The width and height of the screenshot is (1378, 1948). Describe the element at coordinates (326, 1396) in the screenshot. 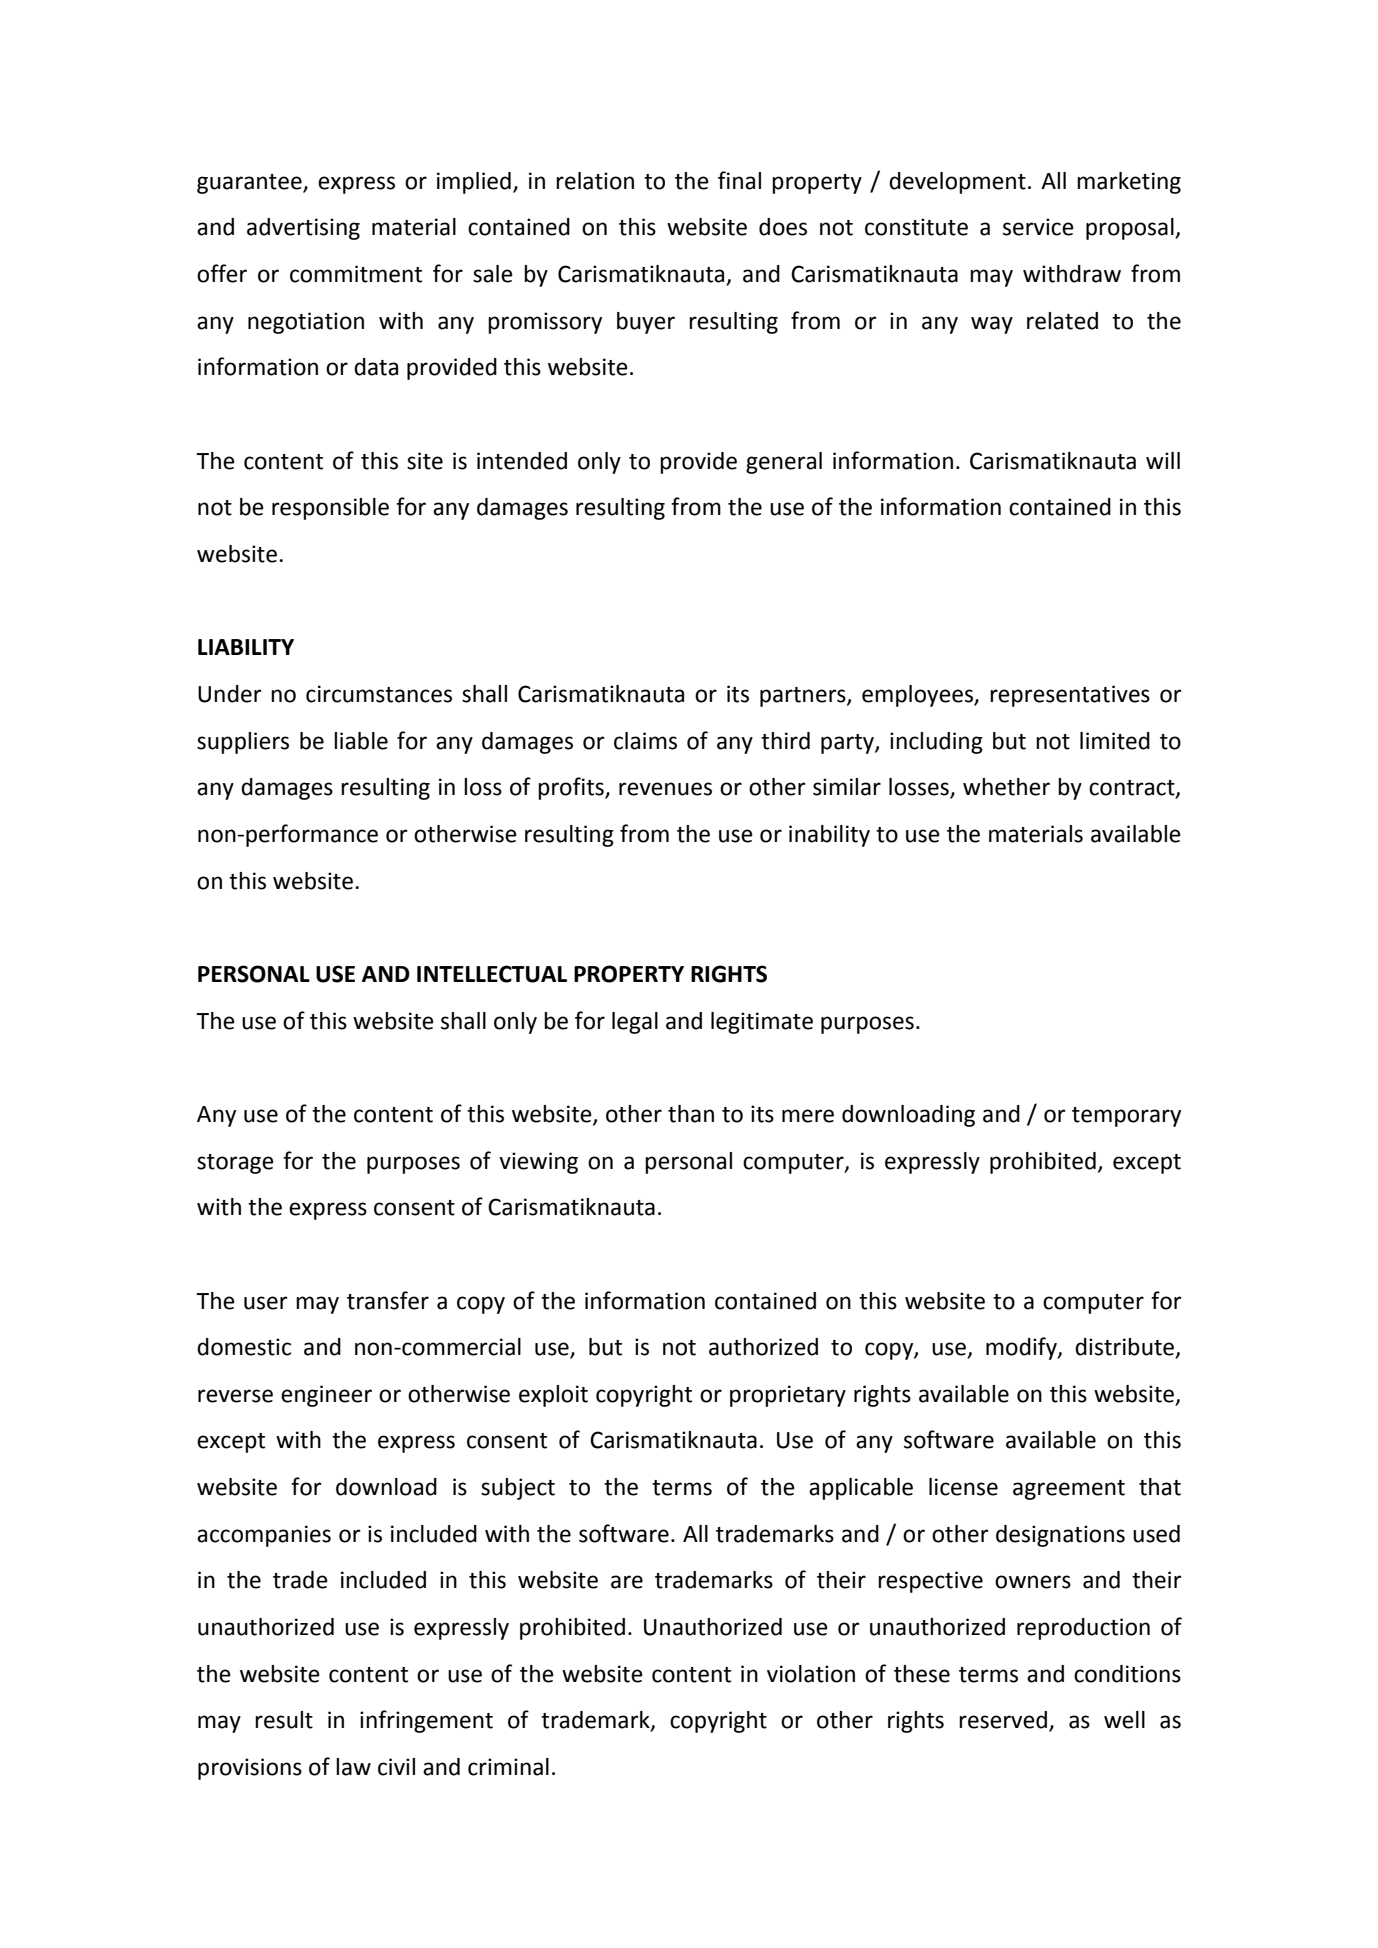

I see `engineer` at that location.
